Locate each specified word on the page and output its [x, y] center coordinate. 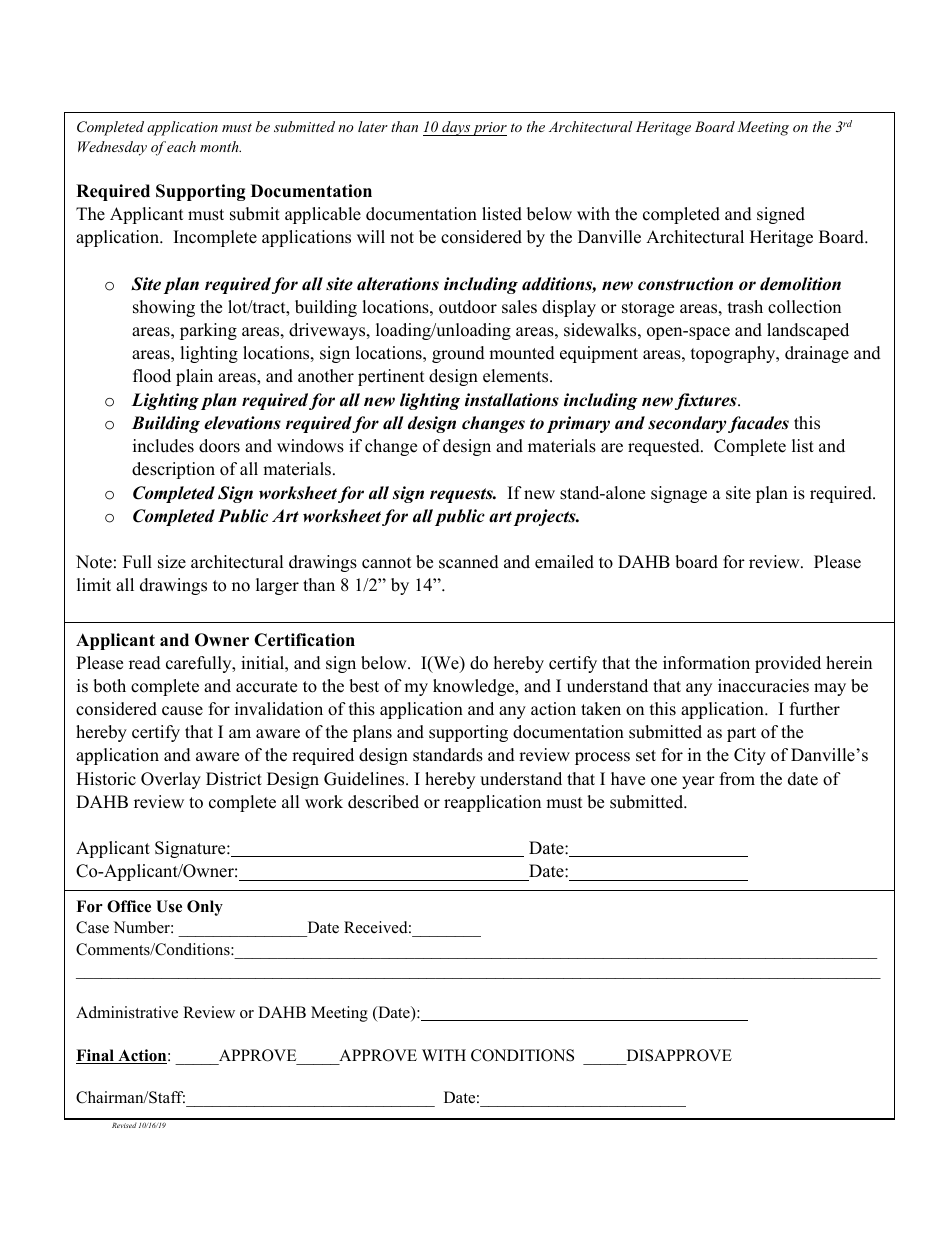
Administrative [127, 1012]
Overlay [171, 780]
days [456, 128]
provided [788, 664]
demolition [800, 284]
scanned [469, 562]
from [737, 779]
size [172, 562]
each [181, 146]
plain [194, 377]
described [383, 802]
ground [458, 354]
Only [205, 908]
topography [734, 354]
